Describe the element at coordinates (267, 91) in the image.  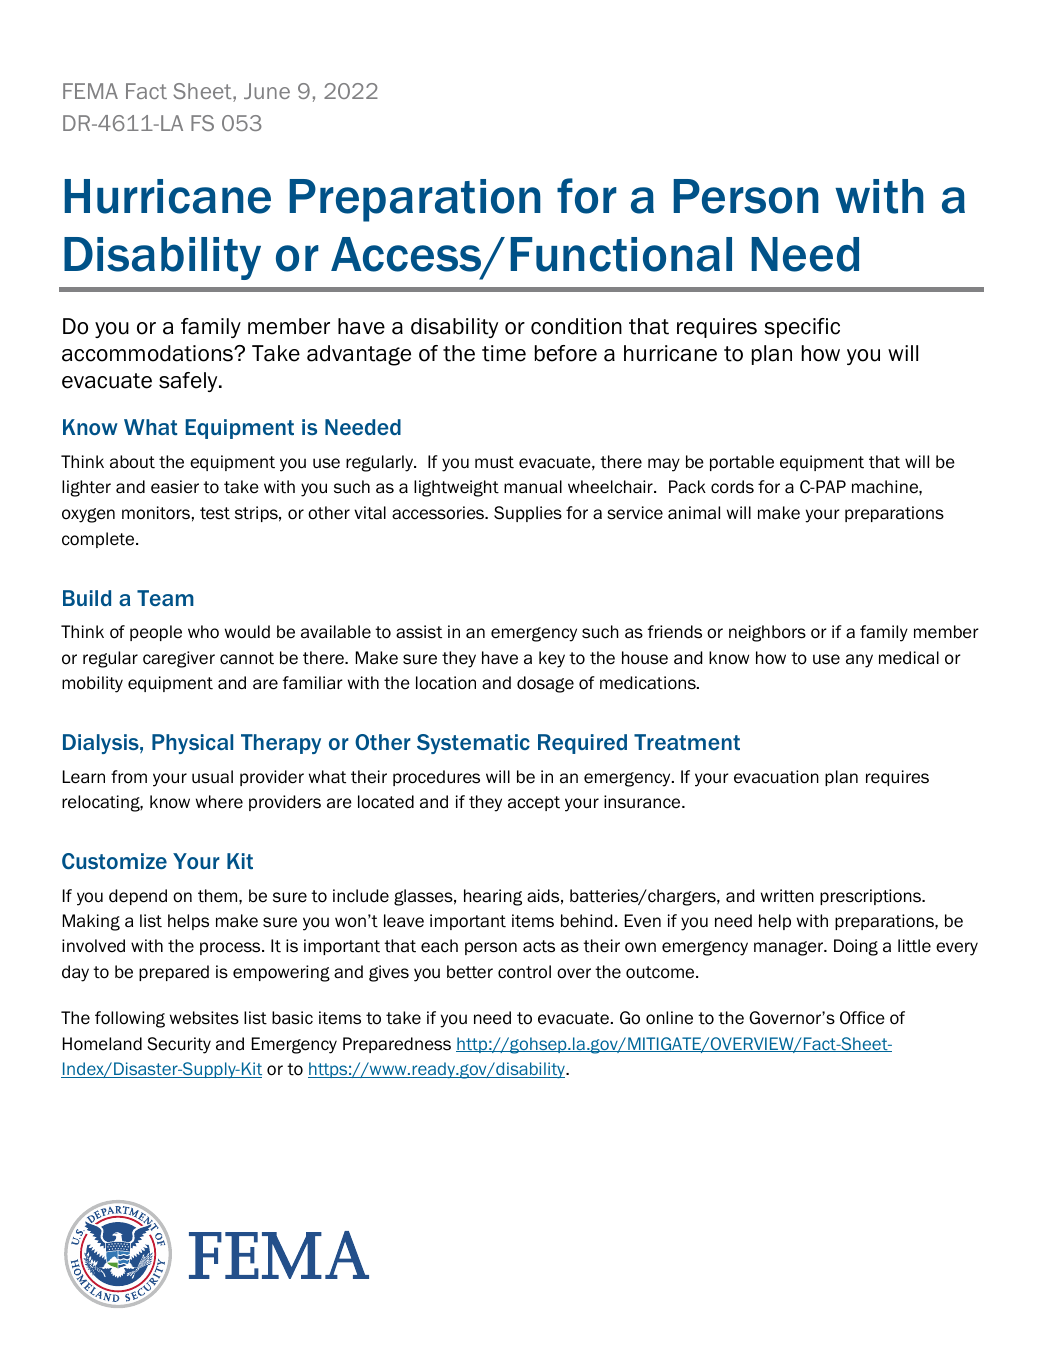
I see `June` at that location.
